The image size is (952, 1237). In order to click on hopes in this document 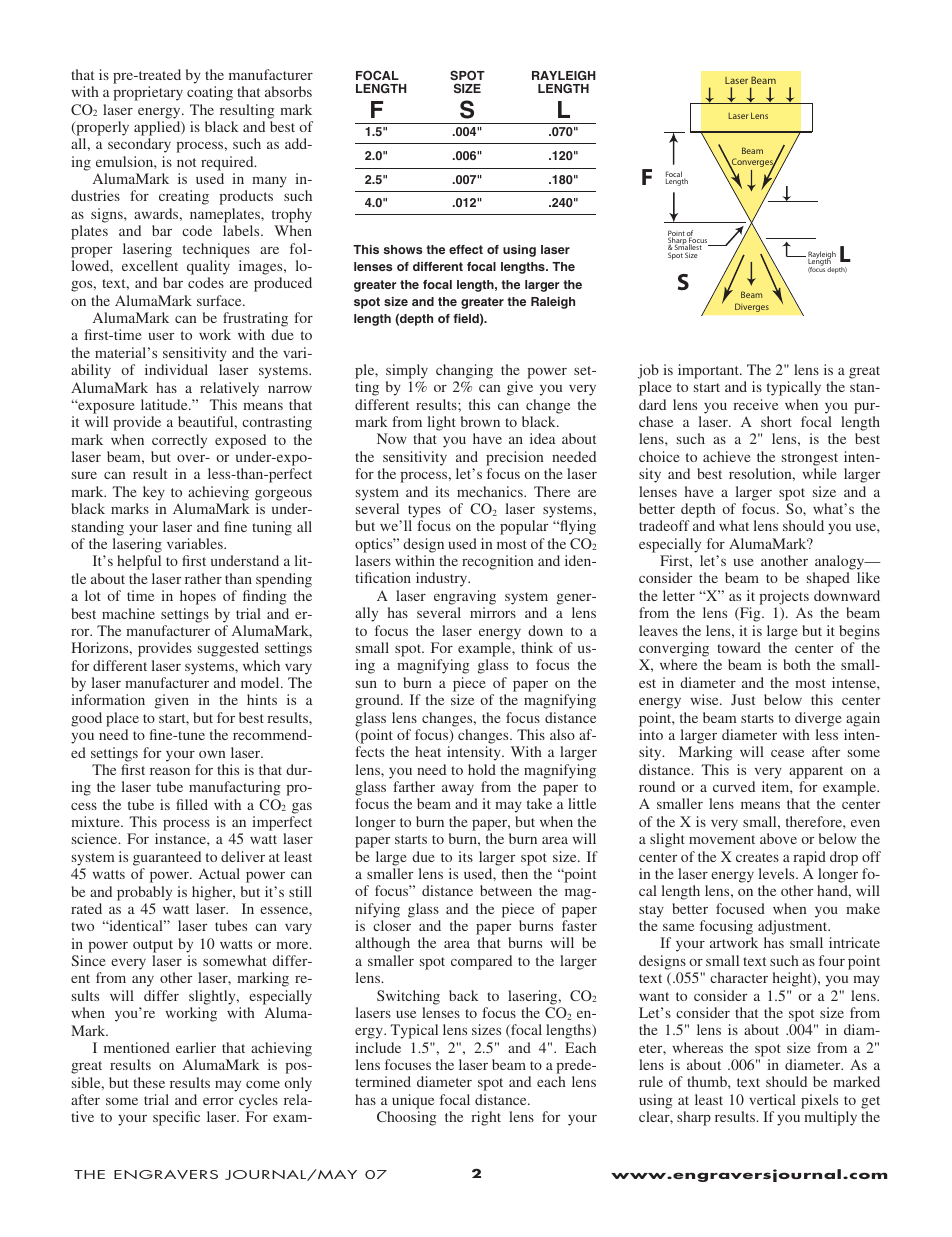, I will do `click(198, 597)`.
